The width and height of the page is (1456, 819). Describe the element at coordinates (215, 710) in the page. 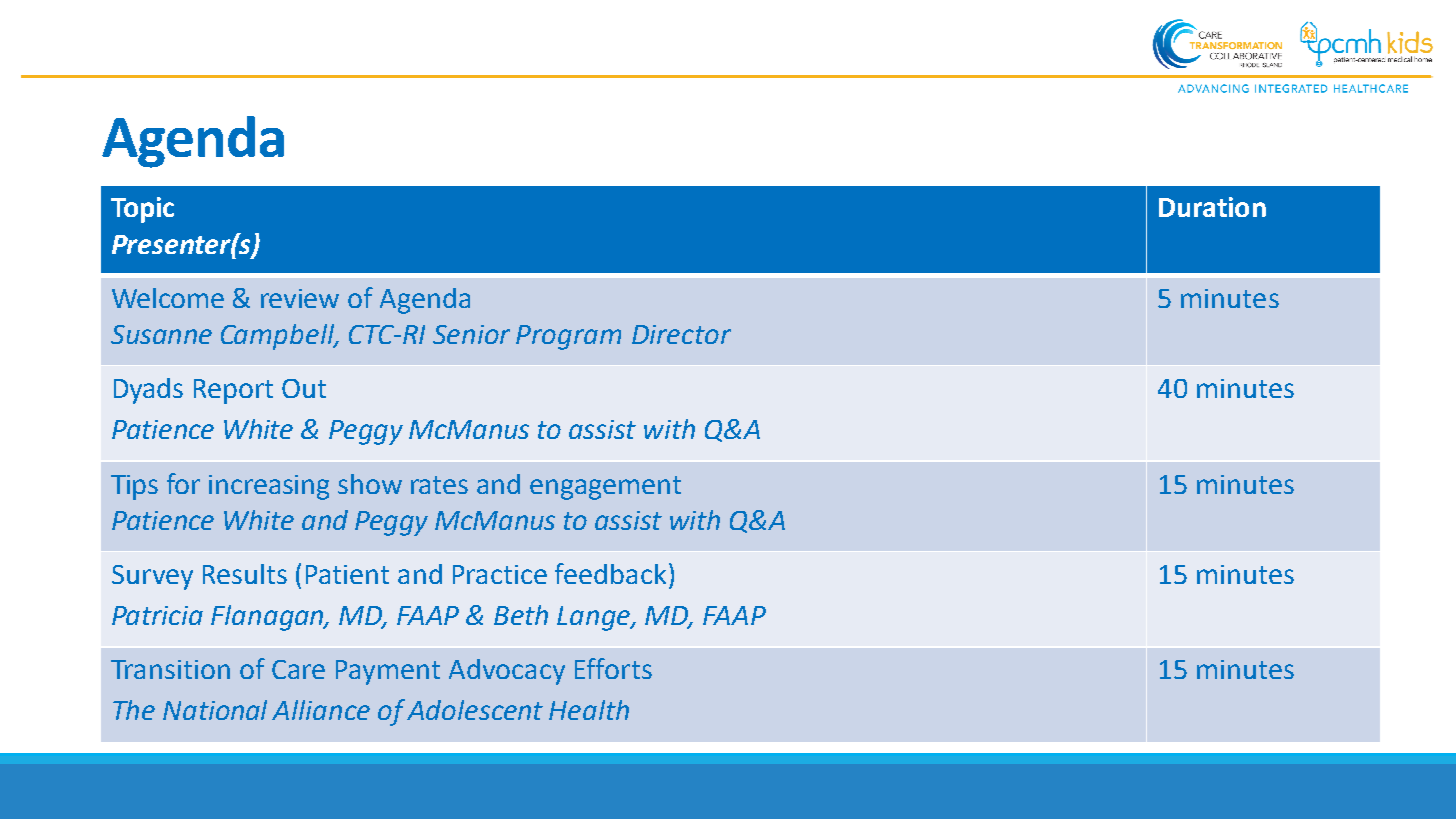

I see `National` at that location.
